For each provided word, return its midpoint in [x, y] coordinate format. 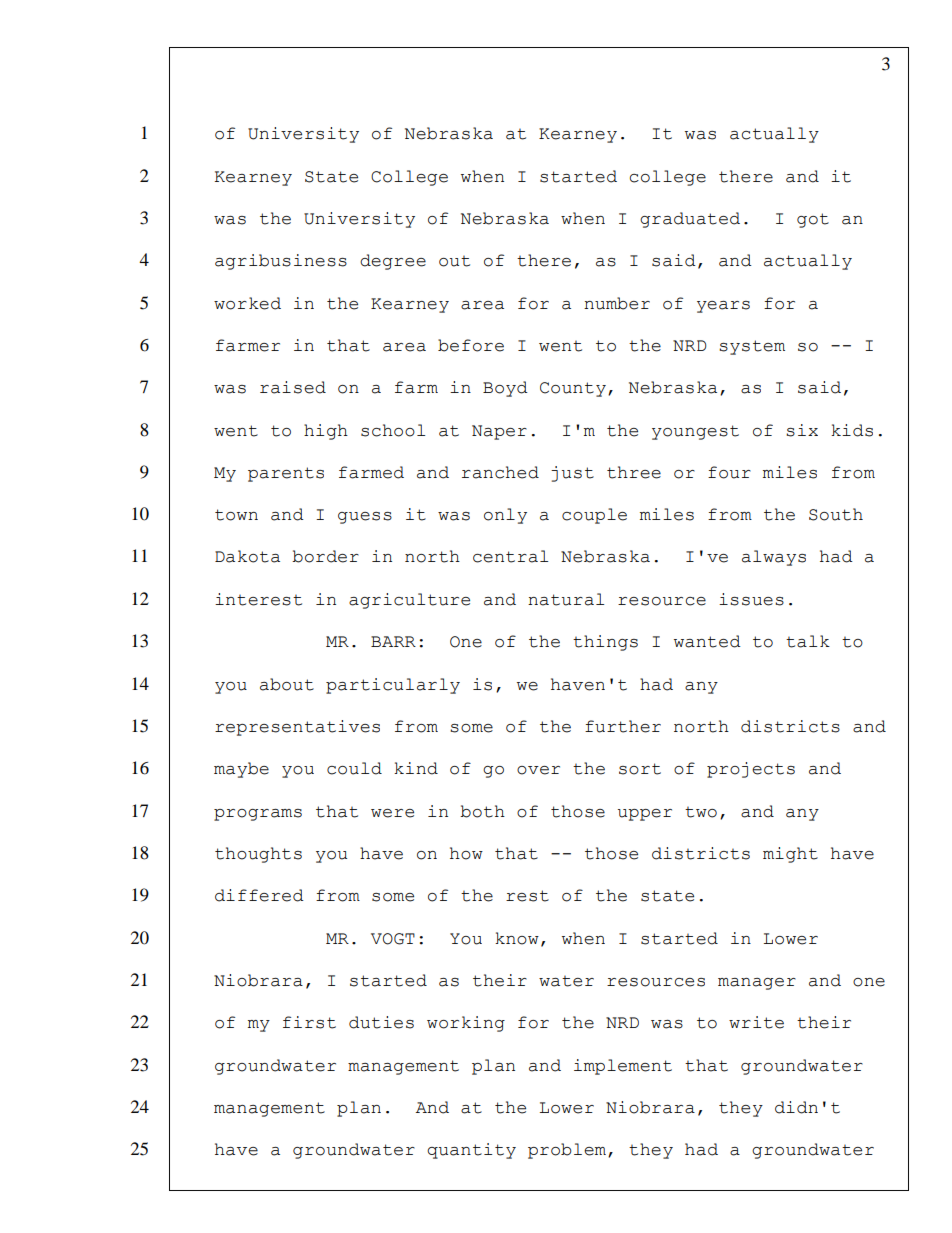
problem [567, 1151]
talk [808, 641]
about [287, 684]
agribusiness [281, 262]
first [309, 1022]
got [813, 220]
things [605, 643]
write [756, 1022]
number [617, 303]
